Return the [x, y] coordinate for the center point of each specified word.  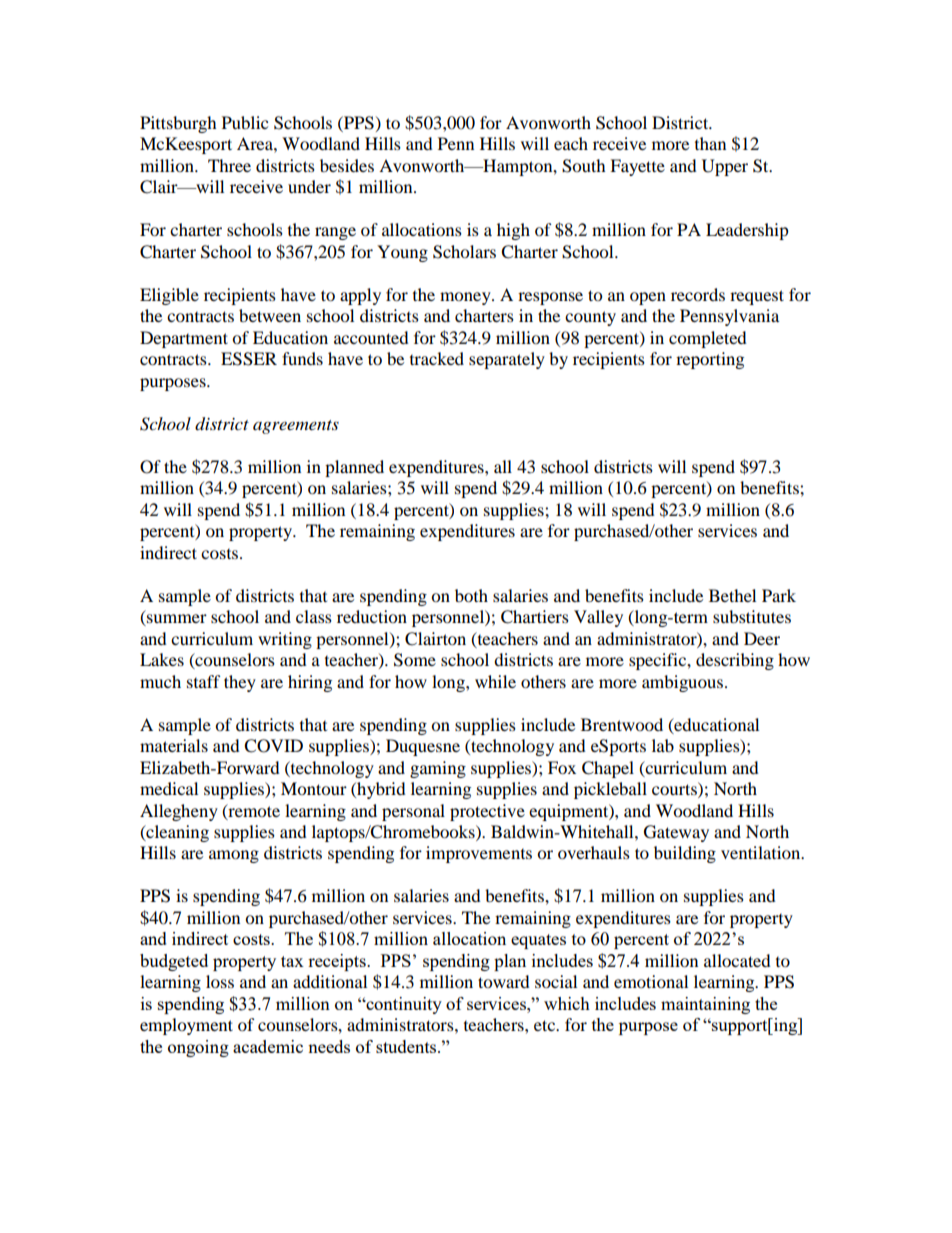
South [584, 166]
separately [507, 360]
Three [229, 165]
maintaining [705, 1005]
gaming [438, 769]
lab [663, 745]
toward [504, 981]
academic [268, 1046]
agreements [296, 427]
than [710, 143]
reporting [710, 360]
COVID [273, 746]
